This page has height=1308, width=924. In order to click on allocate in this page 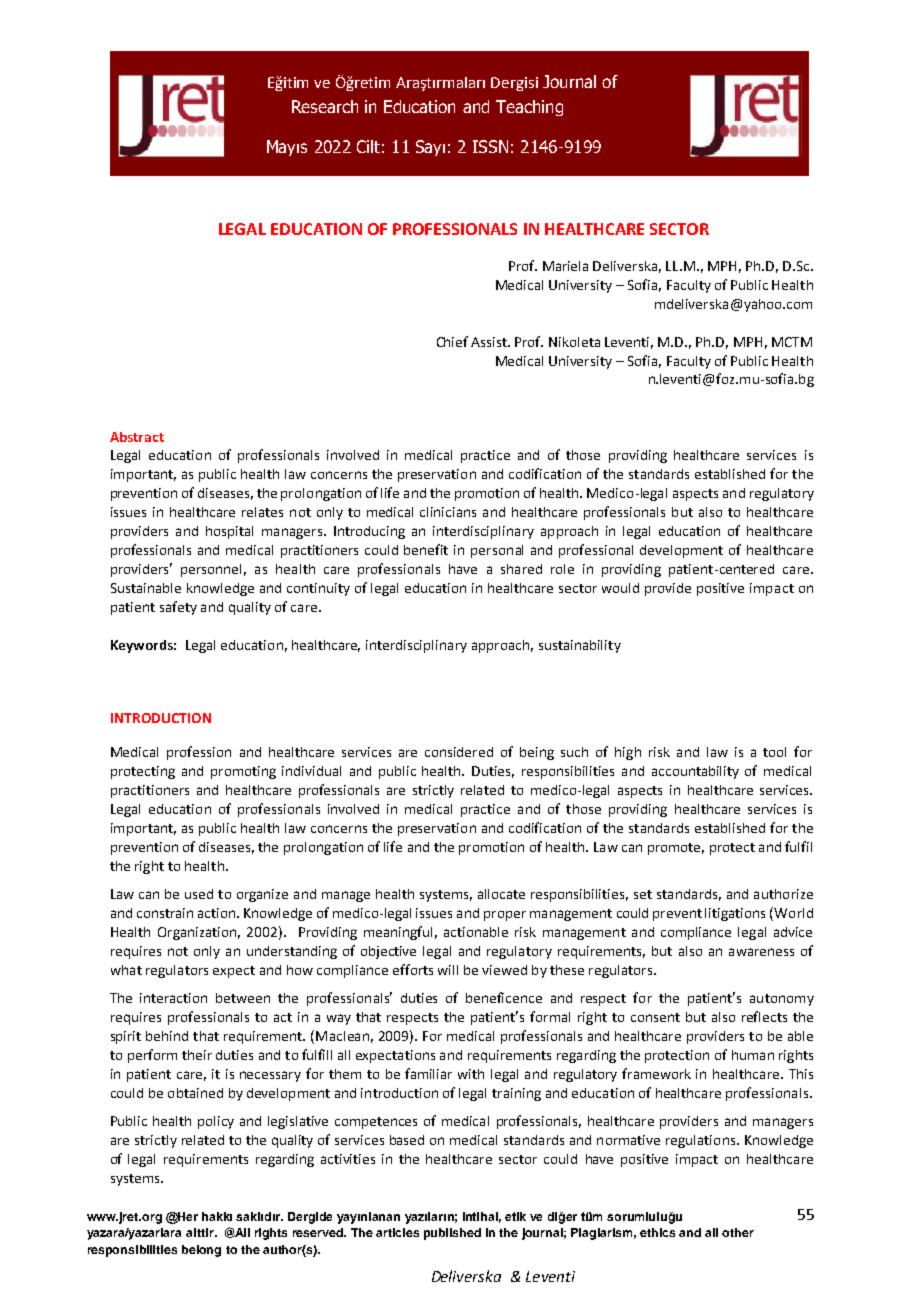, I will do `click(501, 894)`.
